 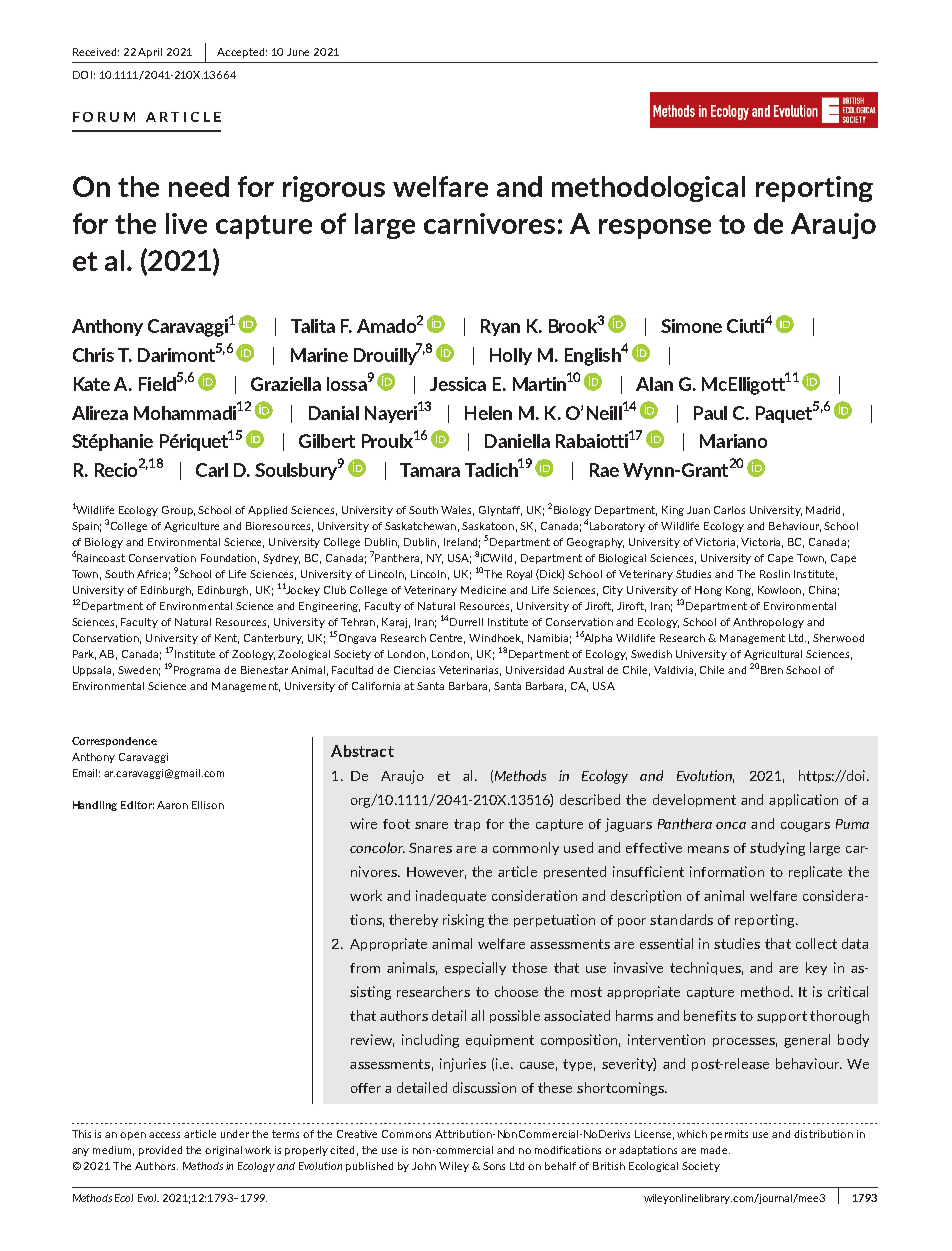 What do you see at coordinates (494, 1166) in the screenshot?
I see `Sons` at bounding box center [494, 1166].
